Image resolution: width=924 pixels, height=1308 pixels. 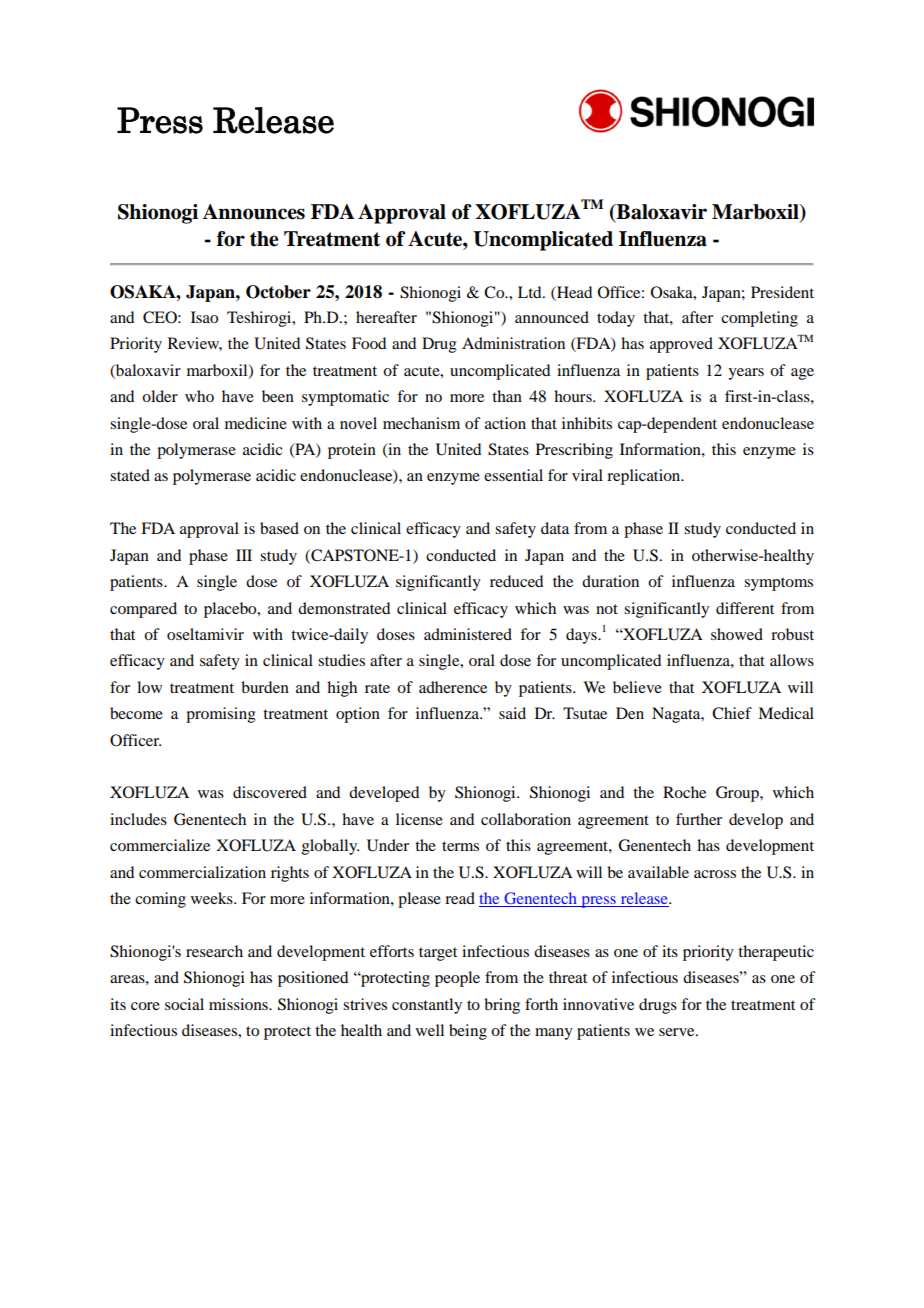 I want to click on Ltd, so click(x=531, y=292).
